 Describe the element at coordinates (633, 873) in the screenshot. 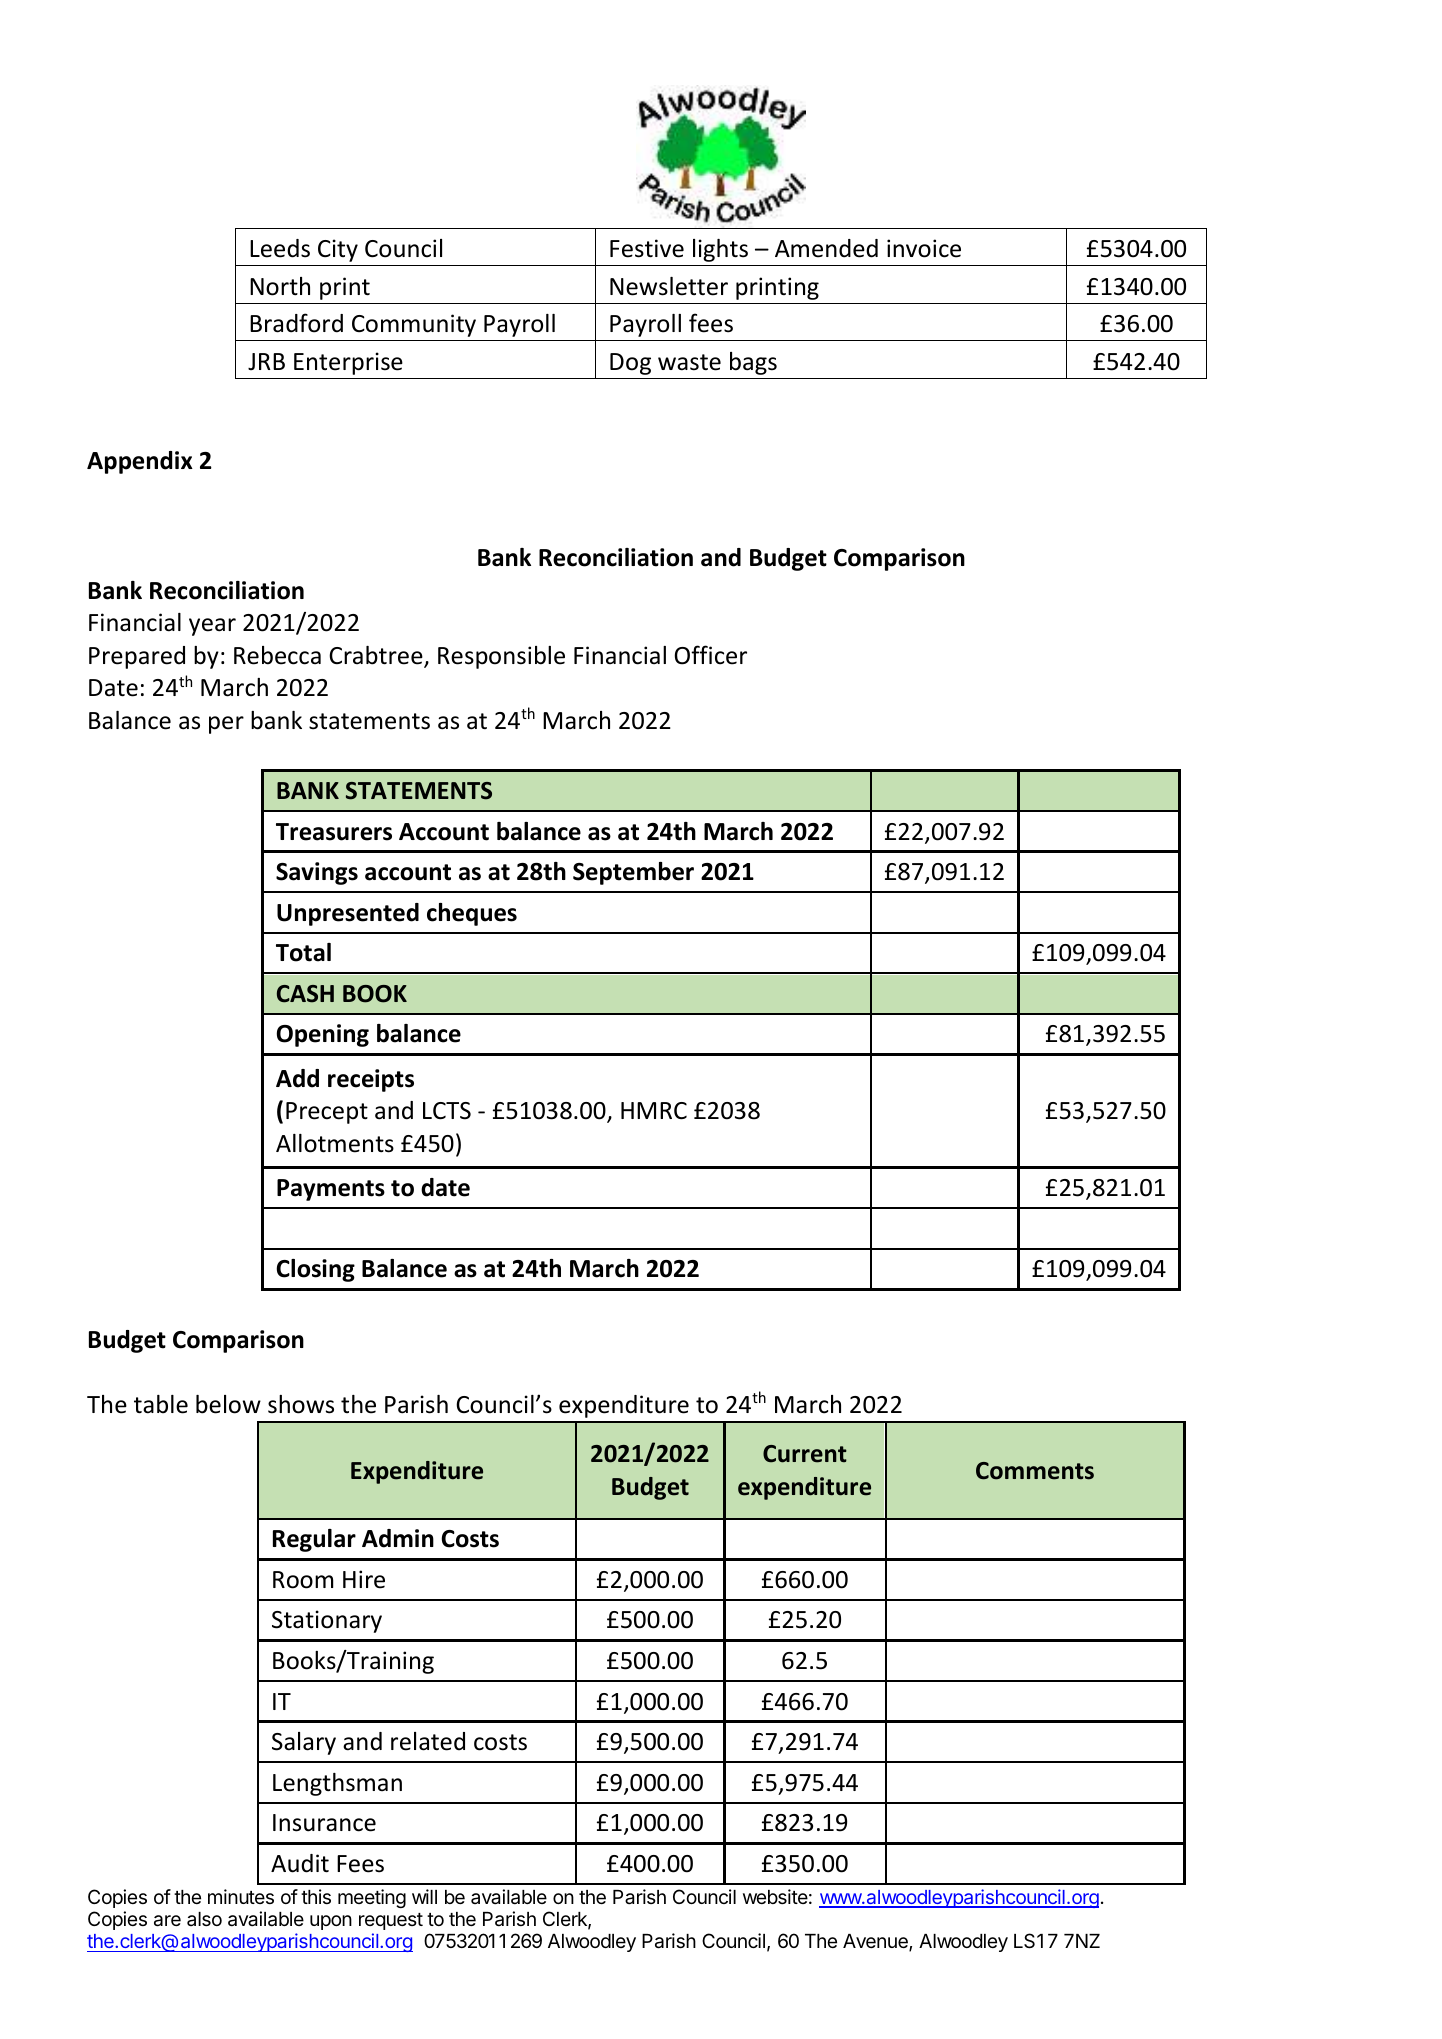

I see `September` at that location.
